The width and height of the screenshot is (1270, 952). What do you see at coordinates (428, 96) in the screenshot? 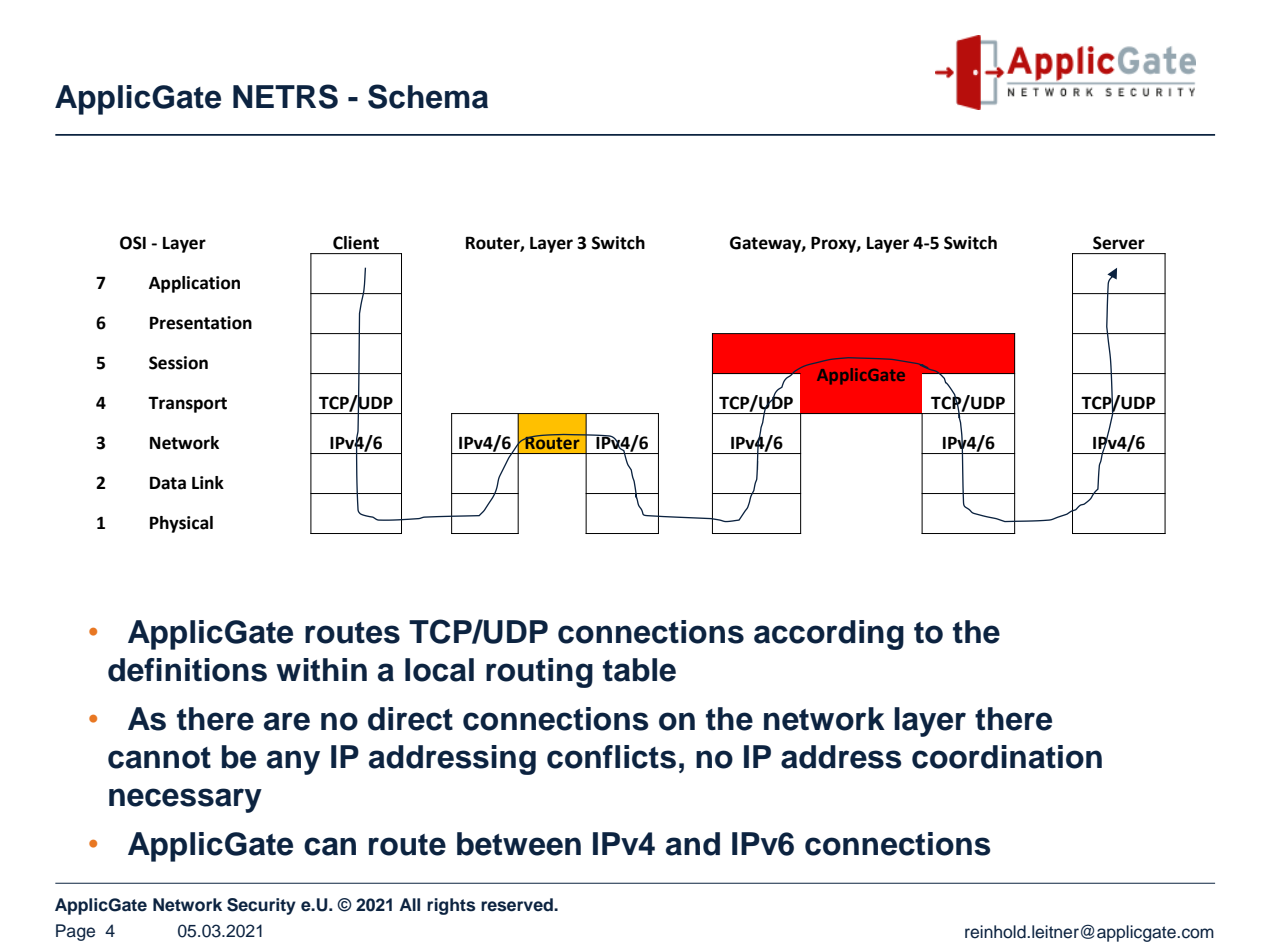
I see `Schema` at bounding box center [428, 96].
